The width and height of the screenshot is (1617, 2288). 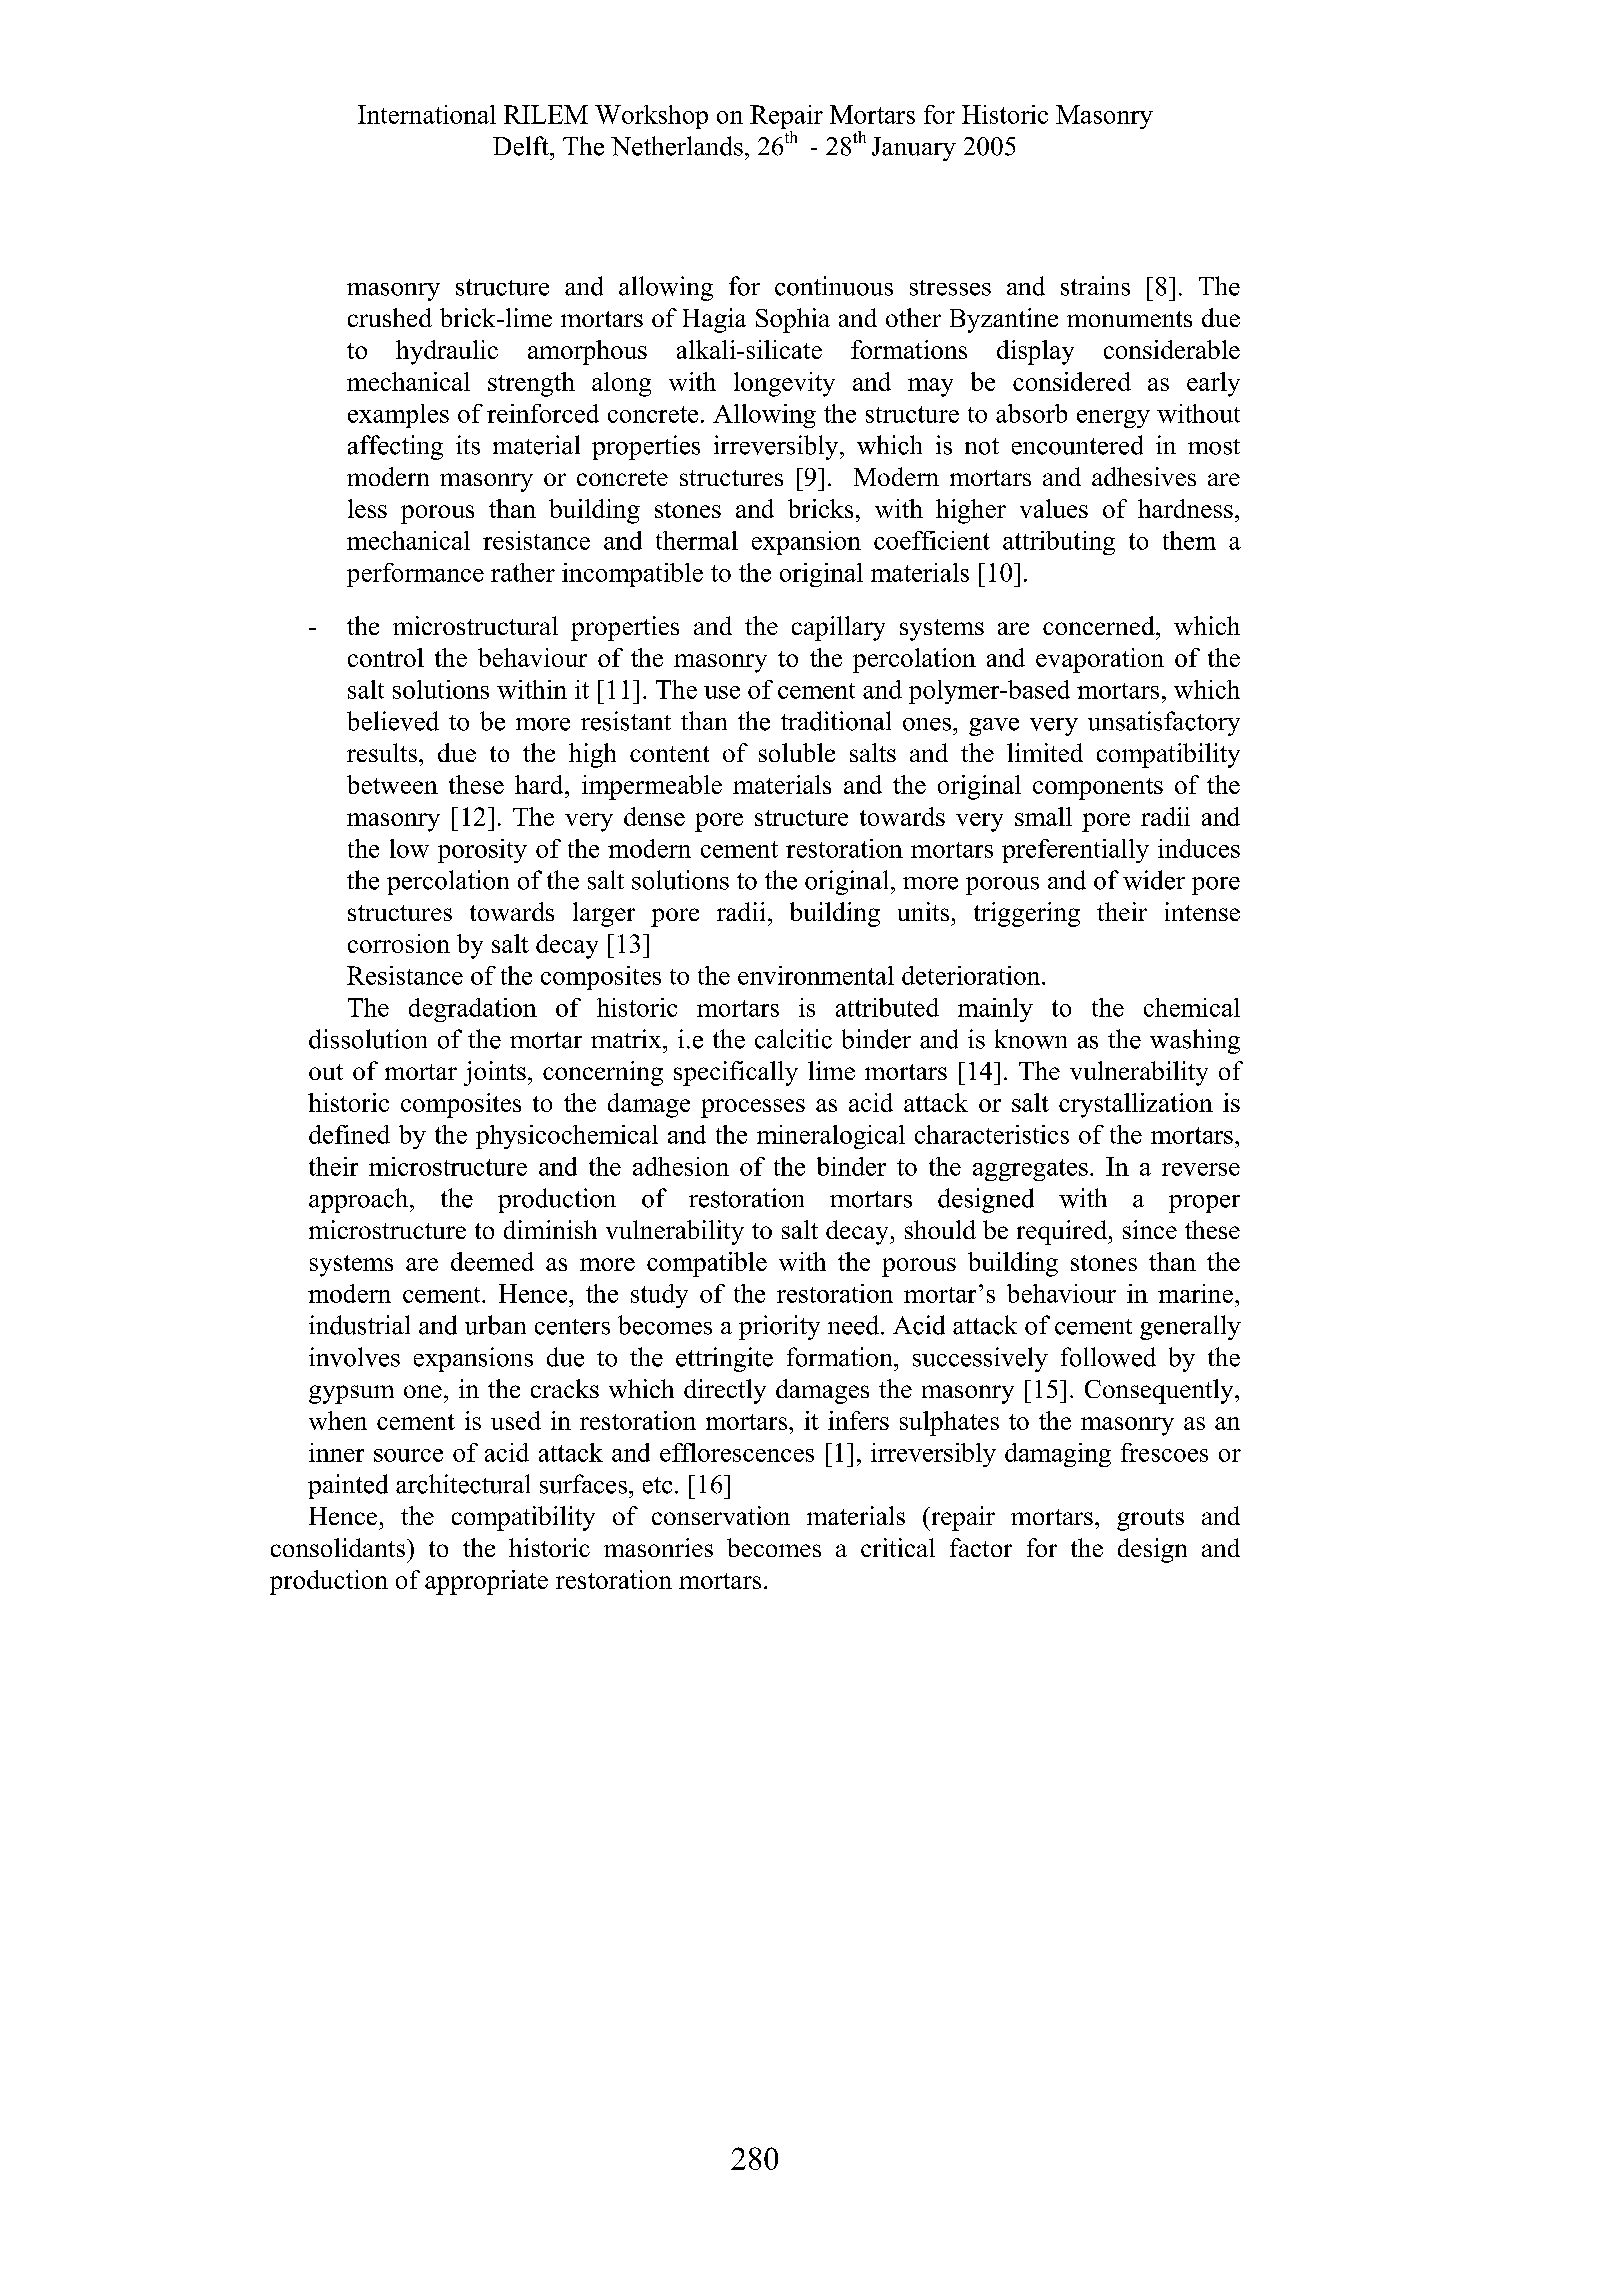 I want to click on preferentially, so click(x=1075, y=851).
